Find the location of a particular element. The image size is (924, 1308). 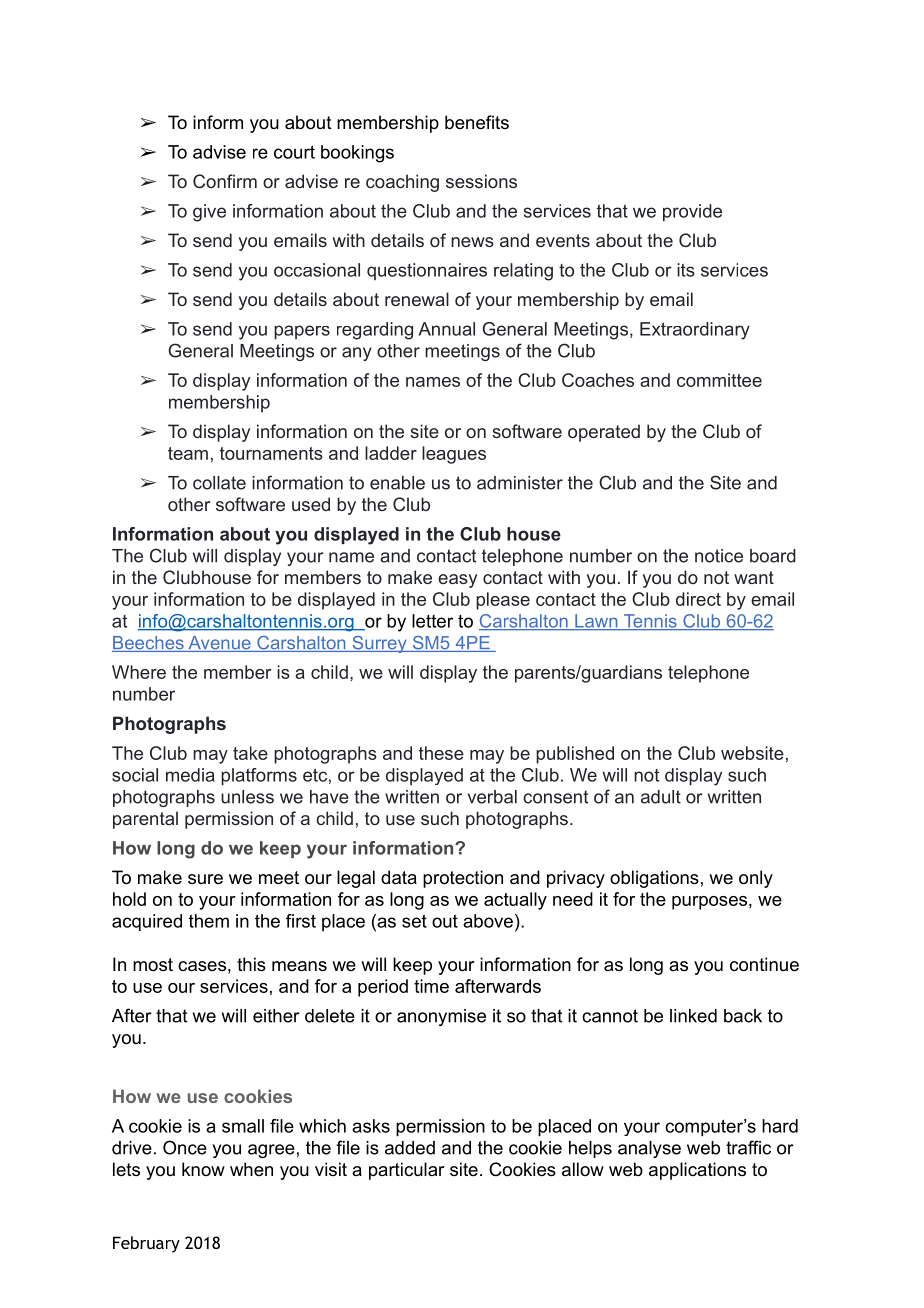

know is located at coordinates (203, 1169).
